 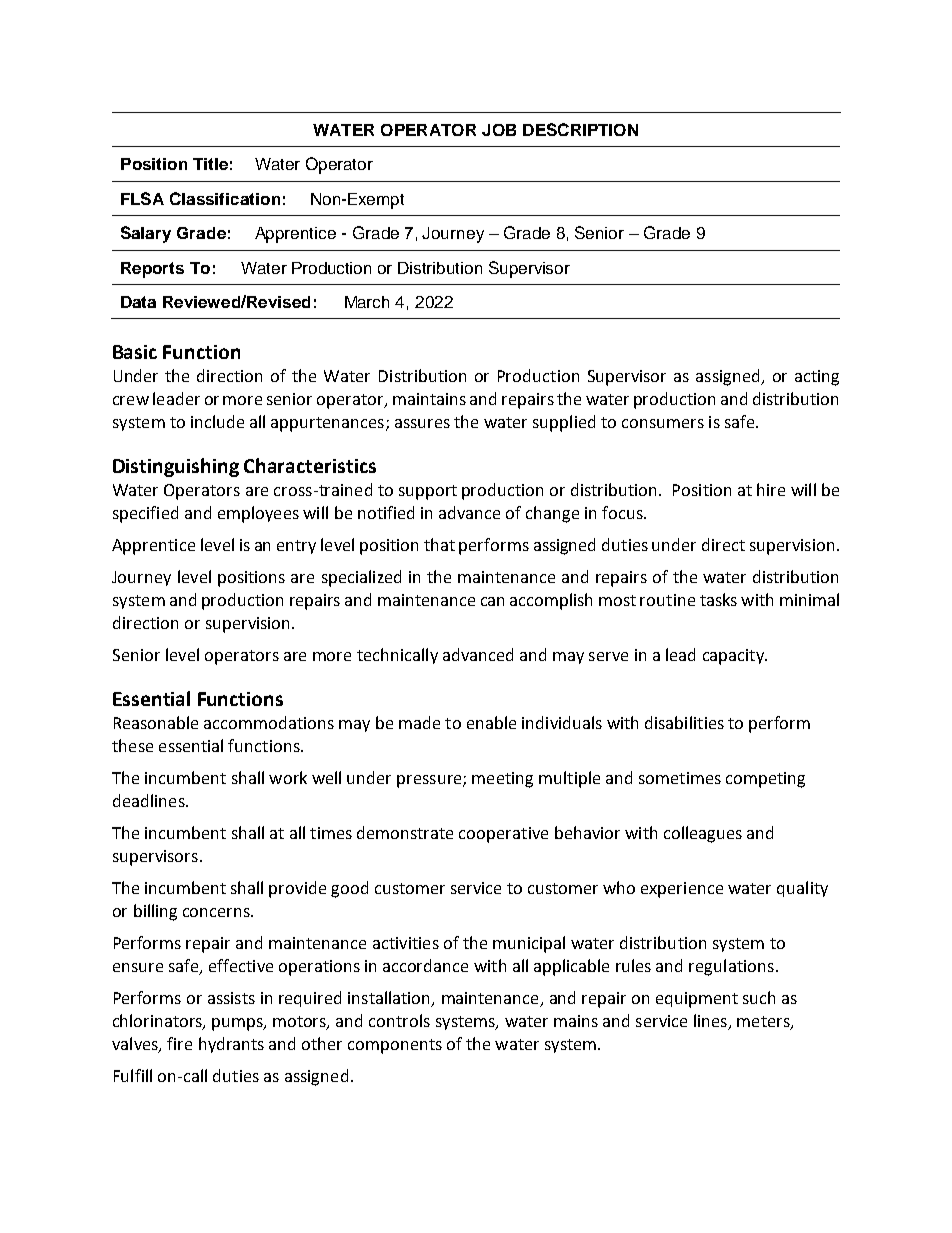 What do you see at coordinates (492, 601) in the document?
I see `can` at bounding box center [492, 601].
